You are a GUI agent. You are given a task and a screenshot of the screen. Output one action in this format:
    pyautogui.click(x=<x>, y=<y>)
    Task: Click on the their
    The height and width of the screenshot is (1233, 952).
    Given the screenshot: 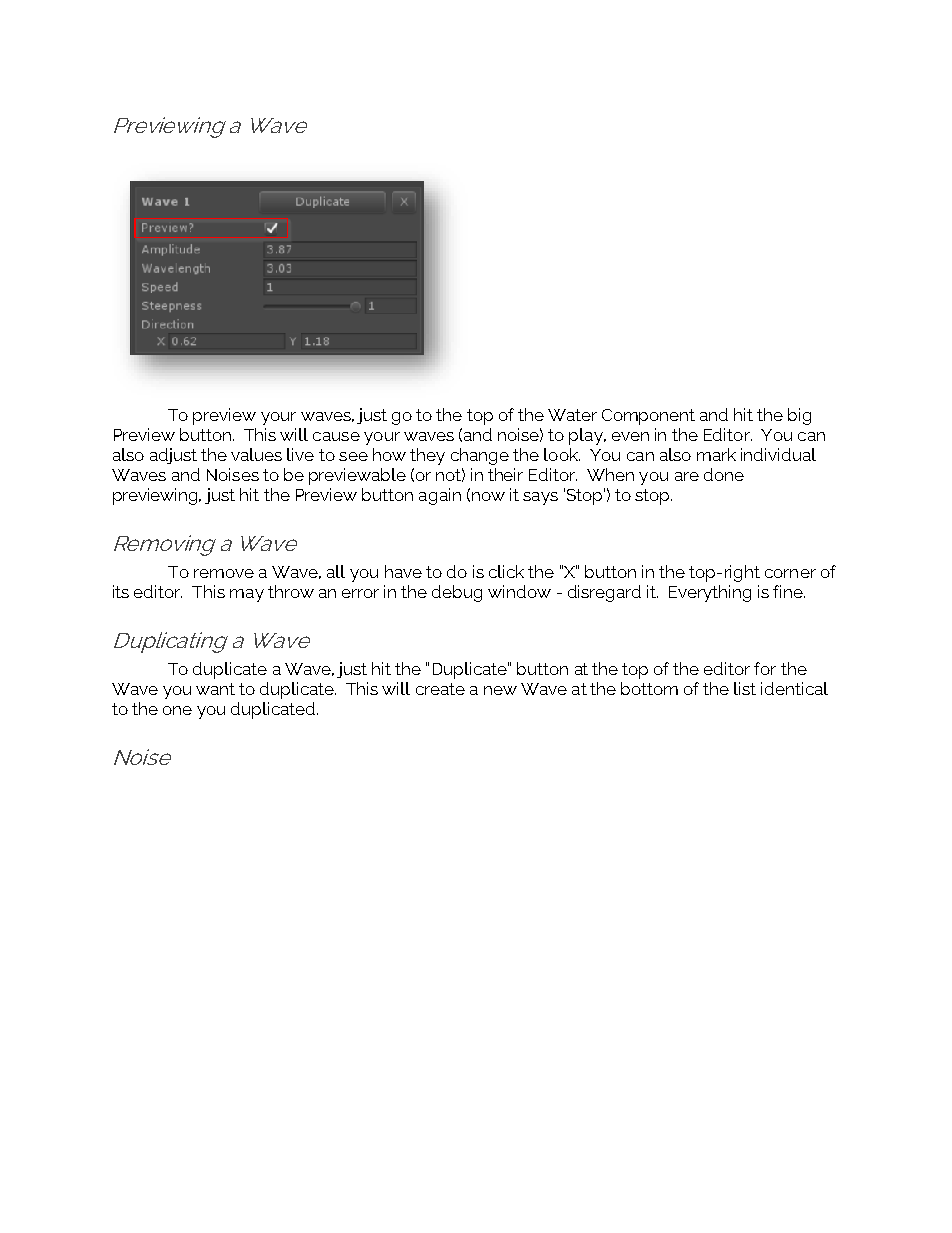 What is the action you would take?
    pyautogui.click(x=505, y=474)
